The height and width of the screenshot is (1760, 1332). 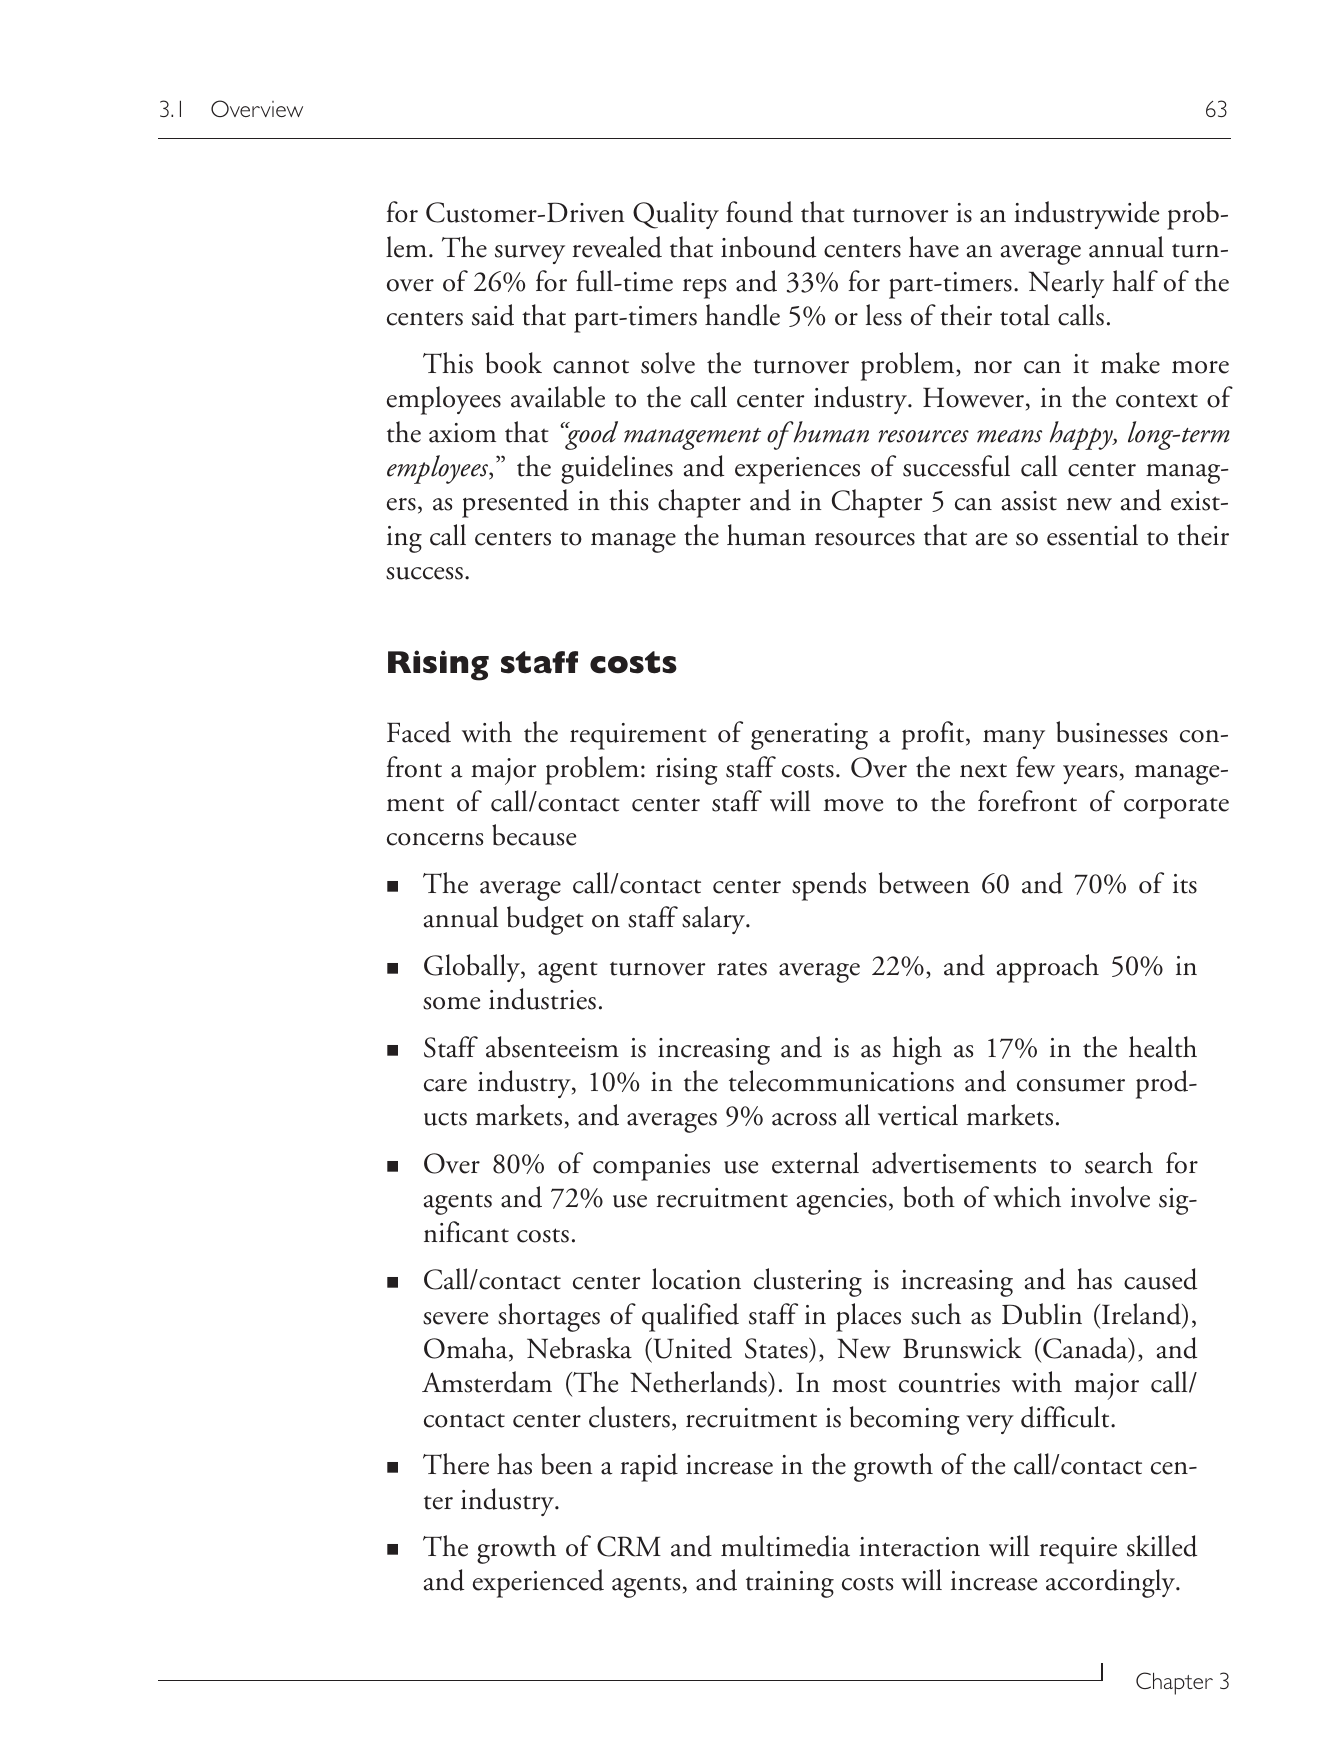 I want to click on training, so click(x=790, y=1584).
